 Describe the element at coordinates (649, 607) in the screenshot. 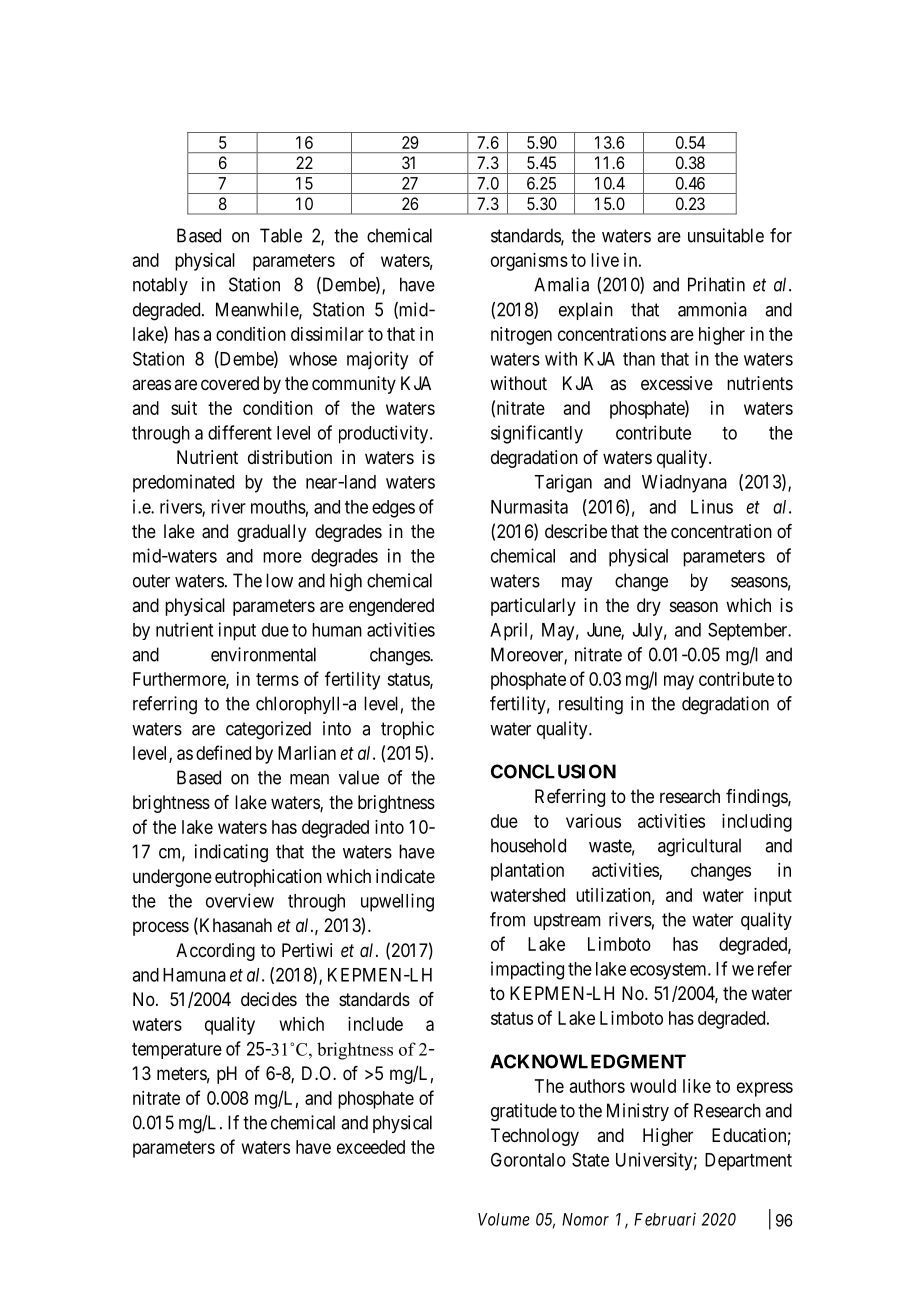

I see `dry` at that location.
